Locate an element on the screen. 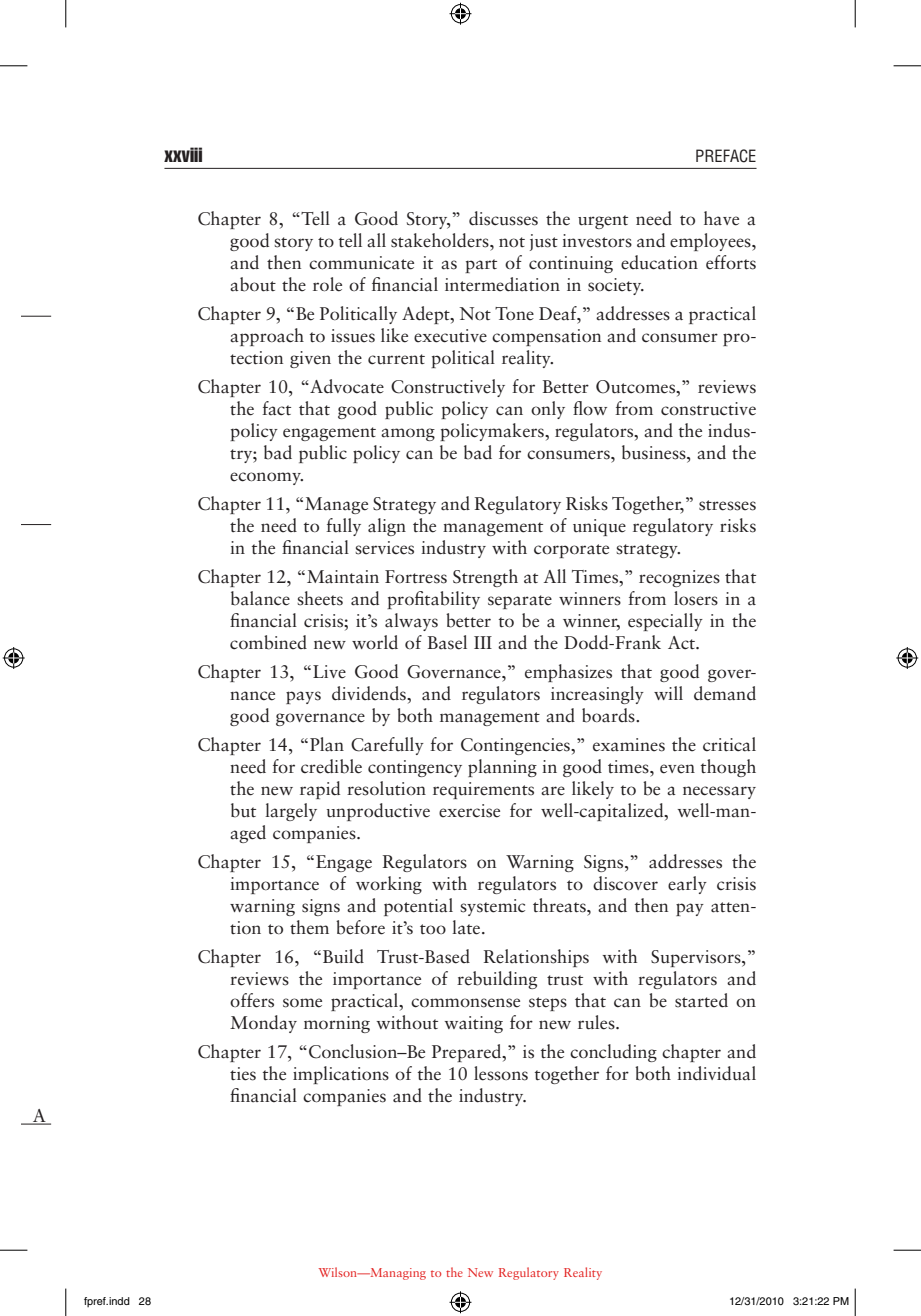 This screenshot has height=1316, width=921. but is located at coordinates (243, 810).
